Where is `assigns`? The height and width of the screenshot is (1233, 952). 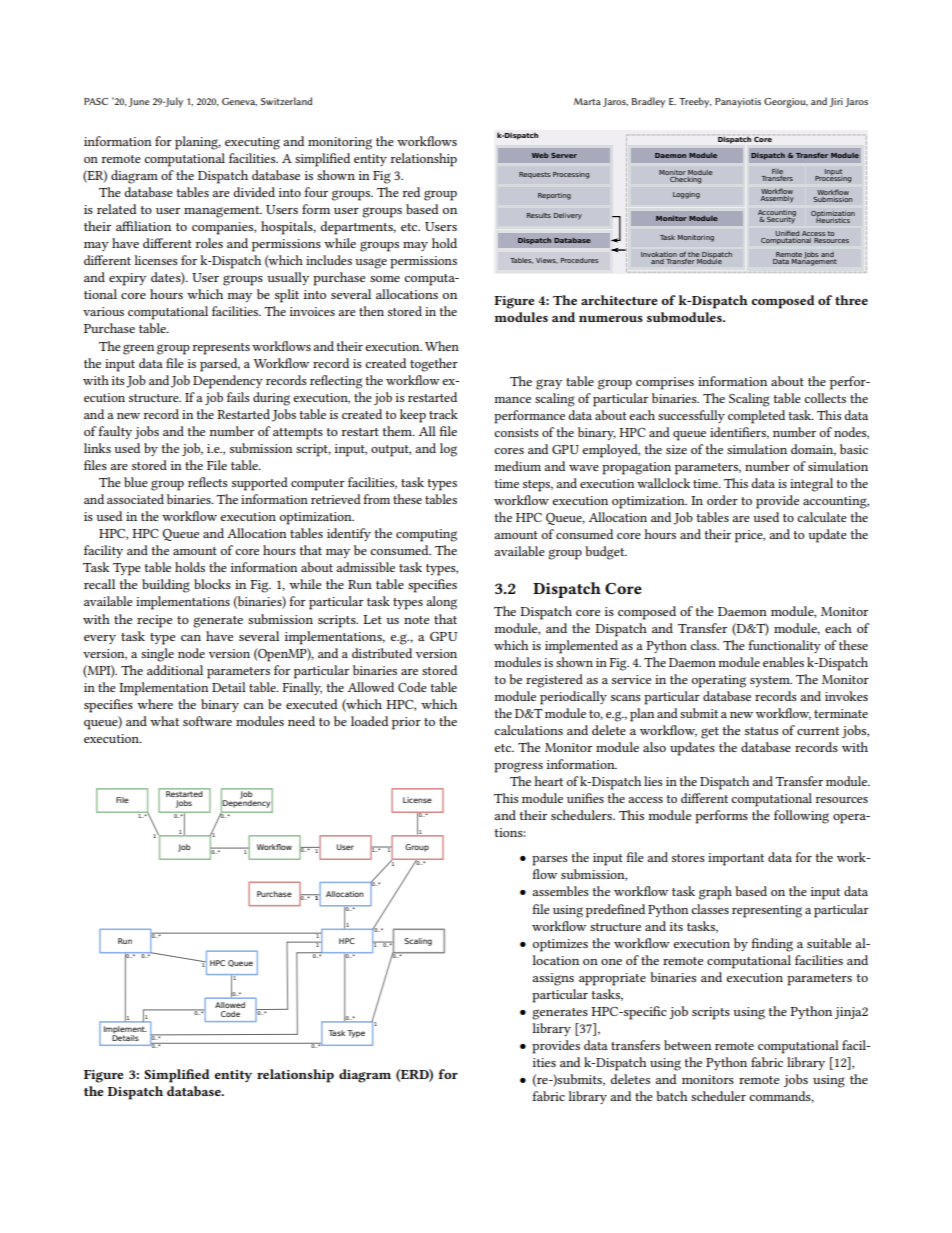 assigns is located at coordinates (553, 979).
